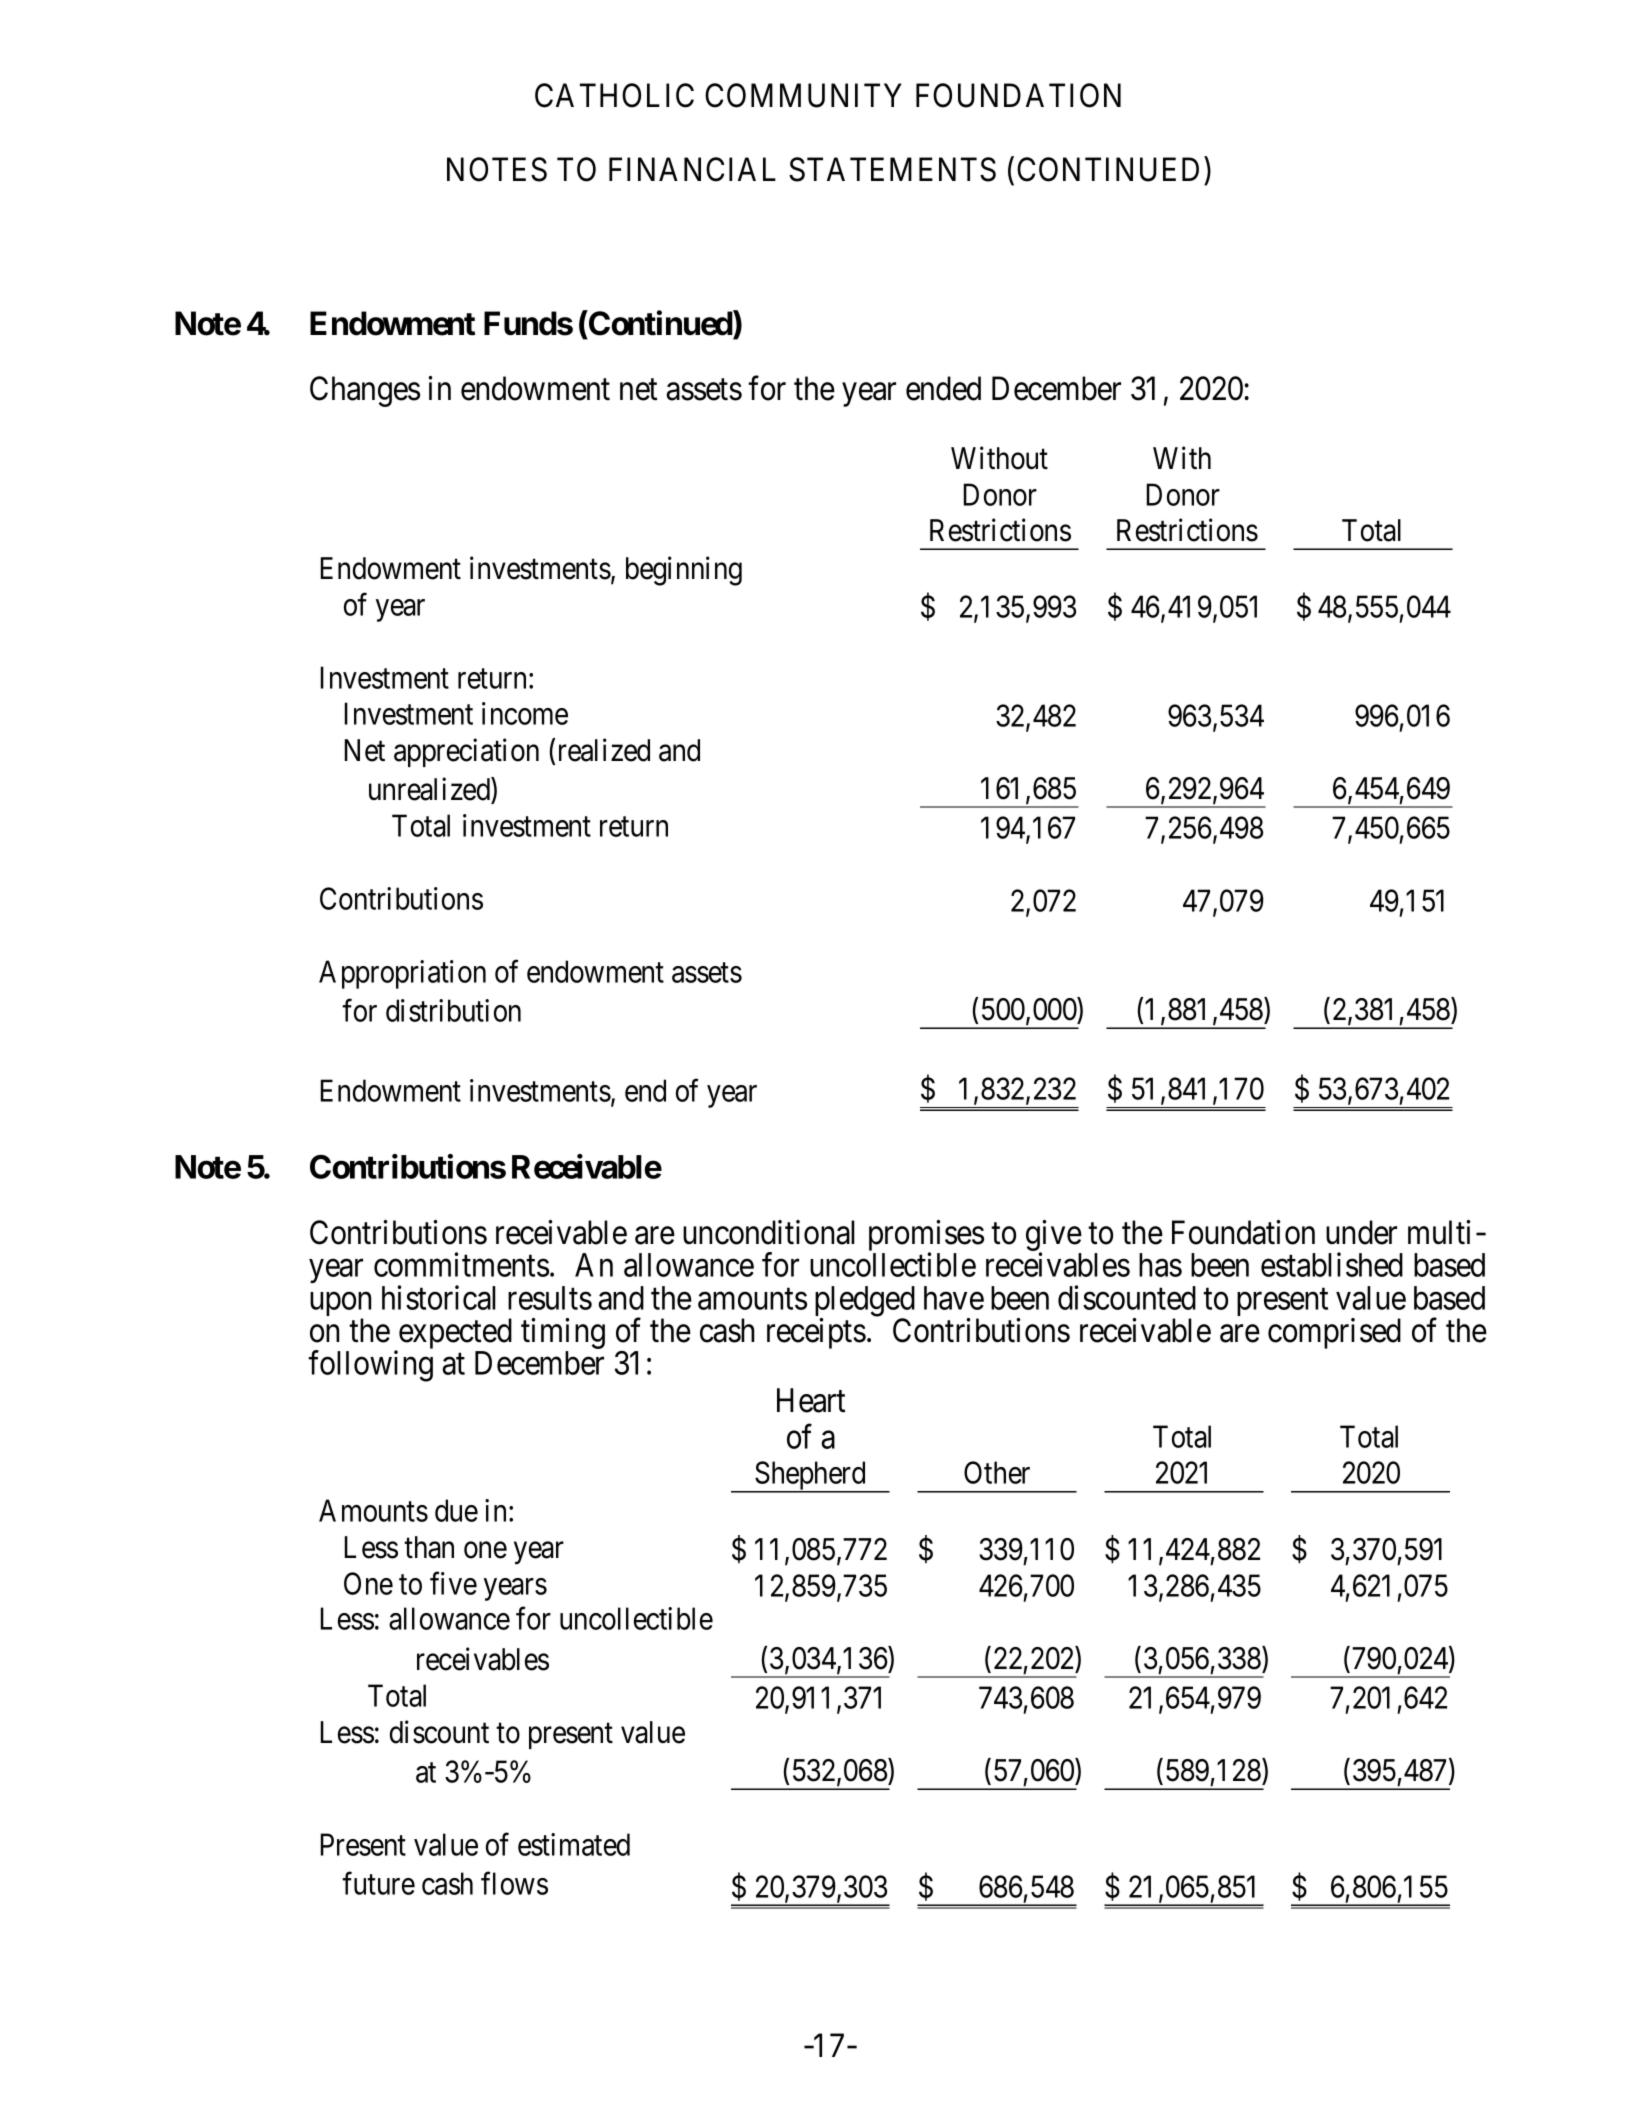 This image has height=2122, width=1640. What do you see at coordinates (943, 388) in the image?
I see `ended` at bounding box center [943, 388].
